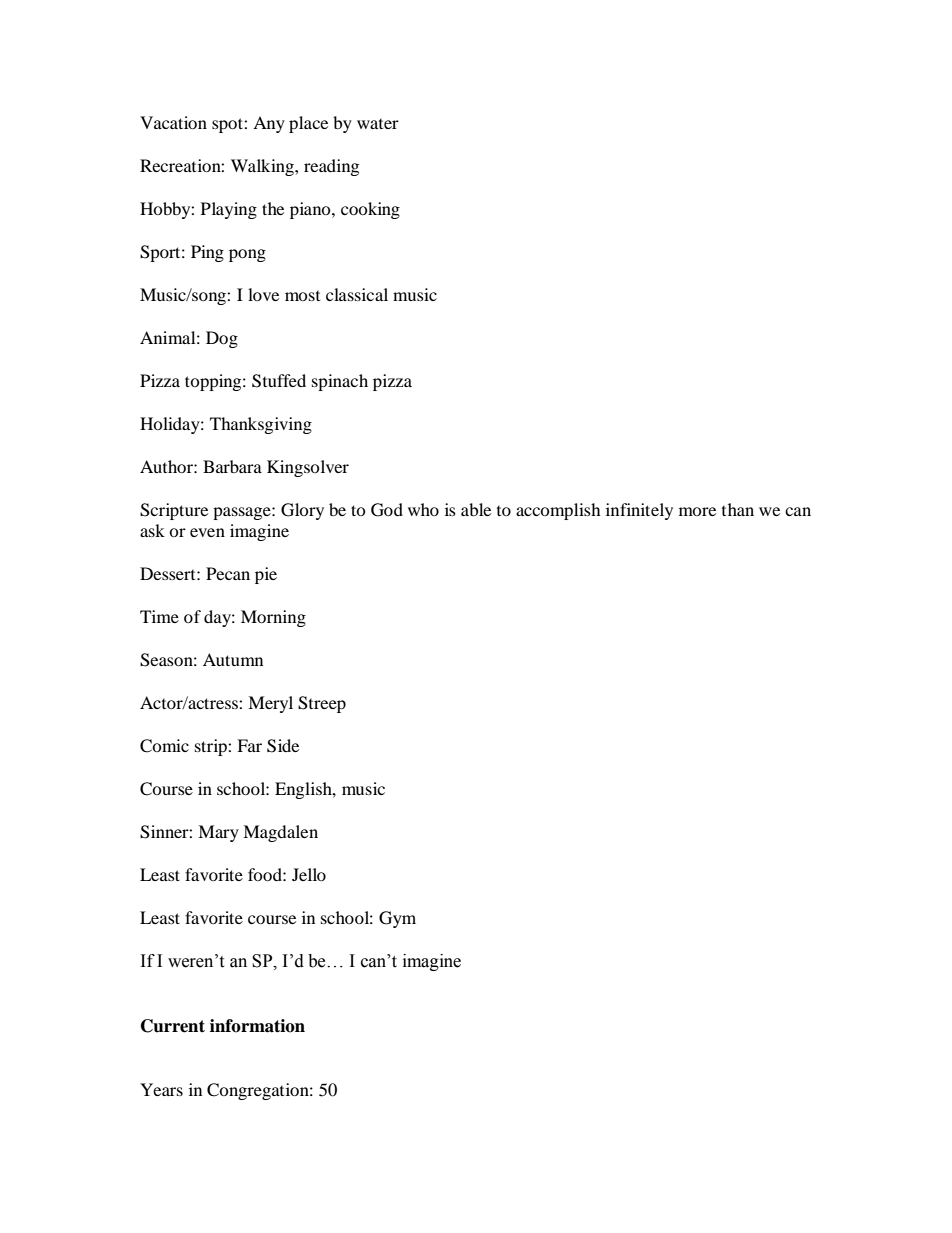  What do you see at coordinates (322, 704) in the document?
I see `Streep` at bounding box center [322, 704].
